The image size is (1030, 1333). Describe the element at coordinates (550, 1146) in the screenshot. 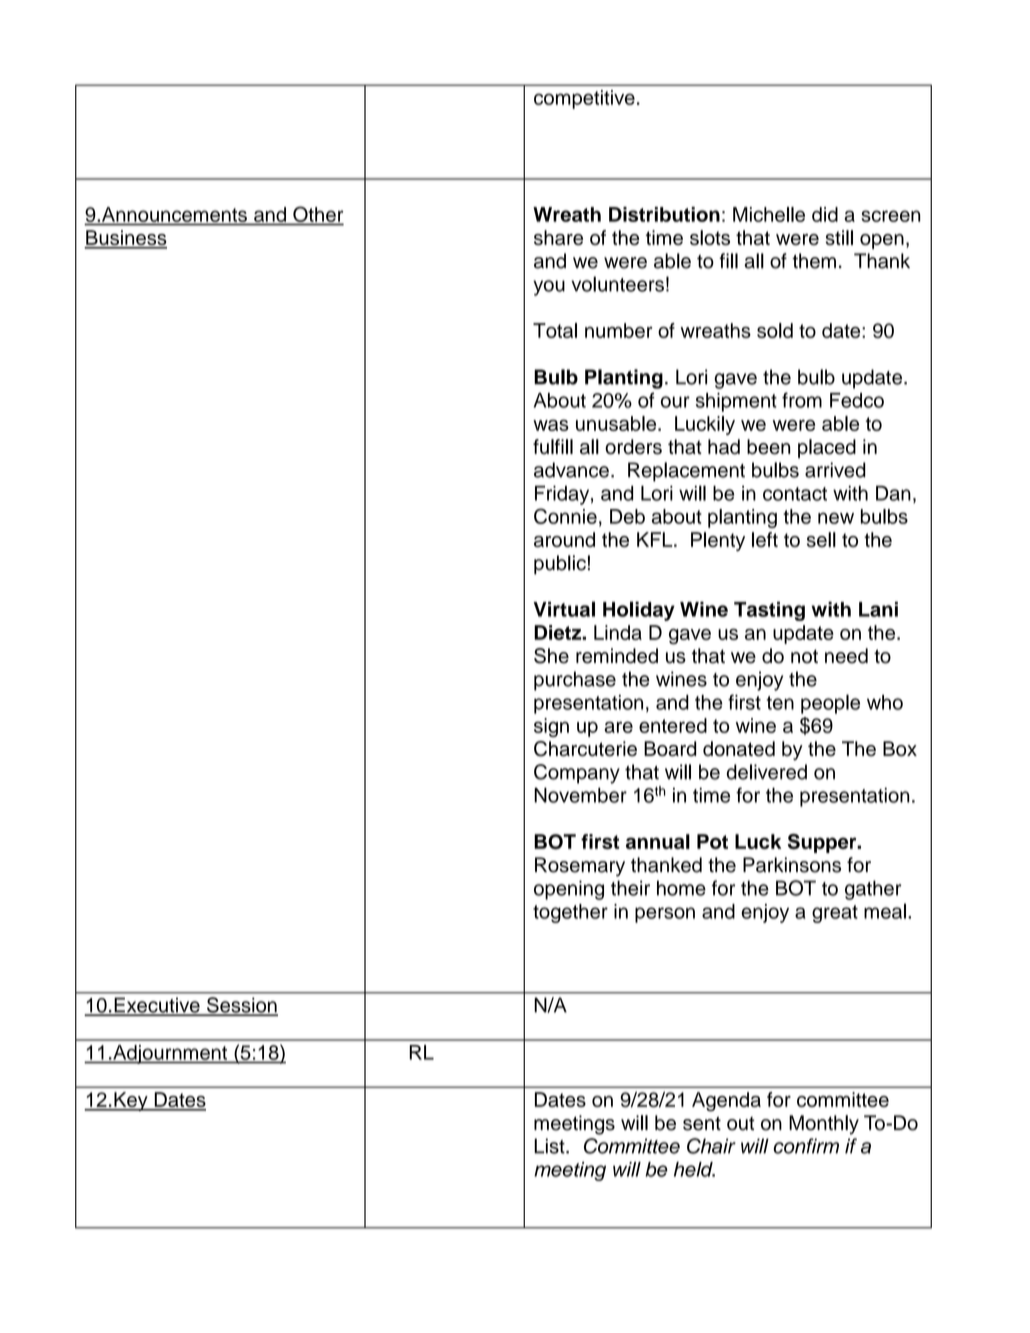

I see `List` at that location.
